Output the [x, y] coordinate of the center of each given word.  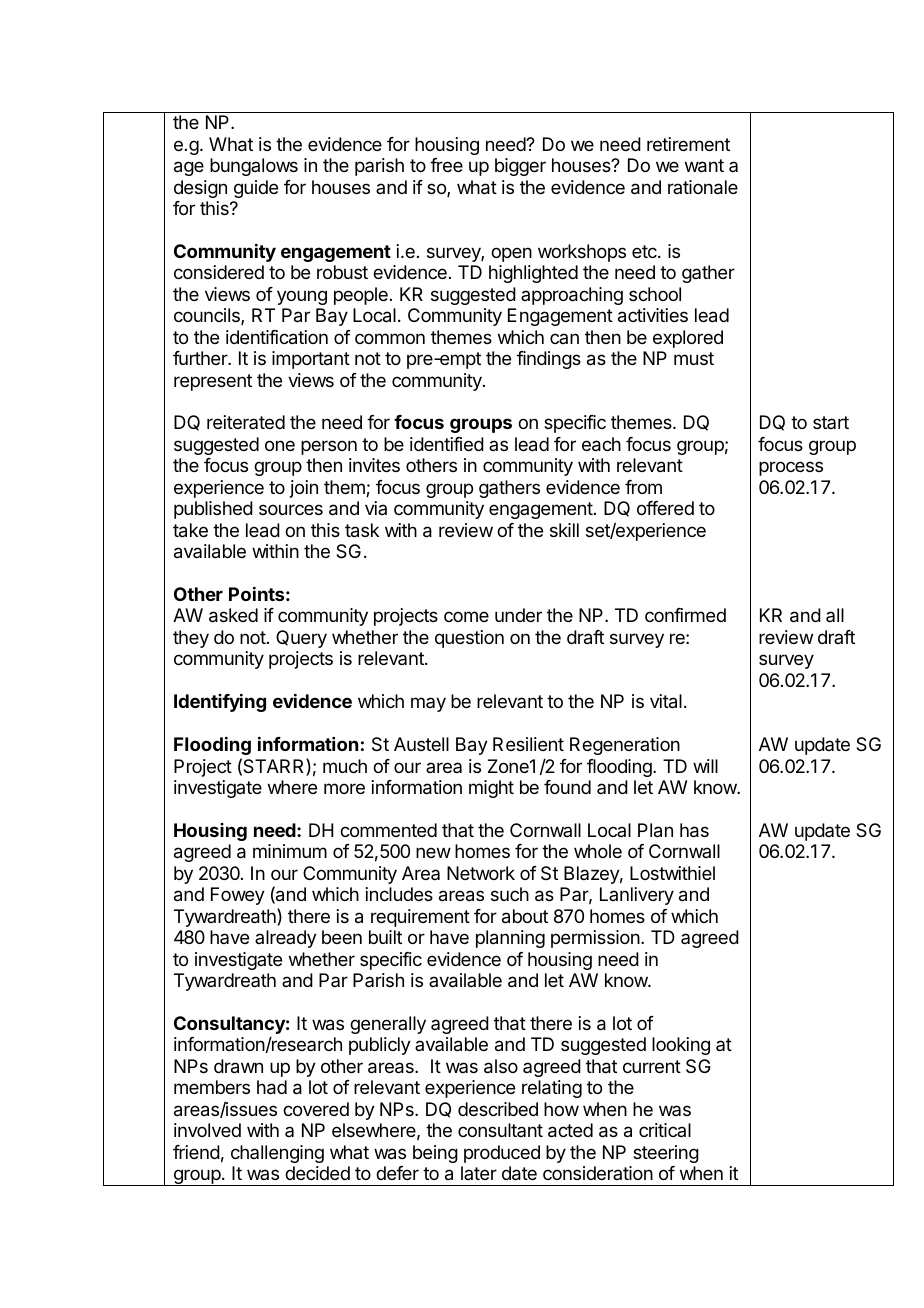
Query [301, 639]
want [704, 166]
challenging [277, 1154]
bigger [520, 167]
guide [256, 189]
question [469, 639]
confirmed [685, 615]
